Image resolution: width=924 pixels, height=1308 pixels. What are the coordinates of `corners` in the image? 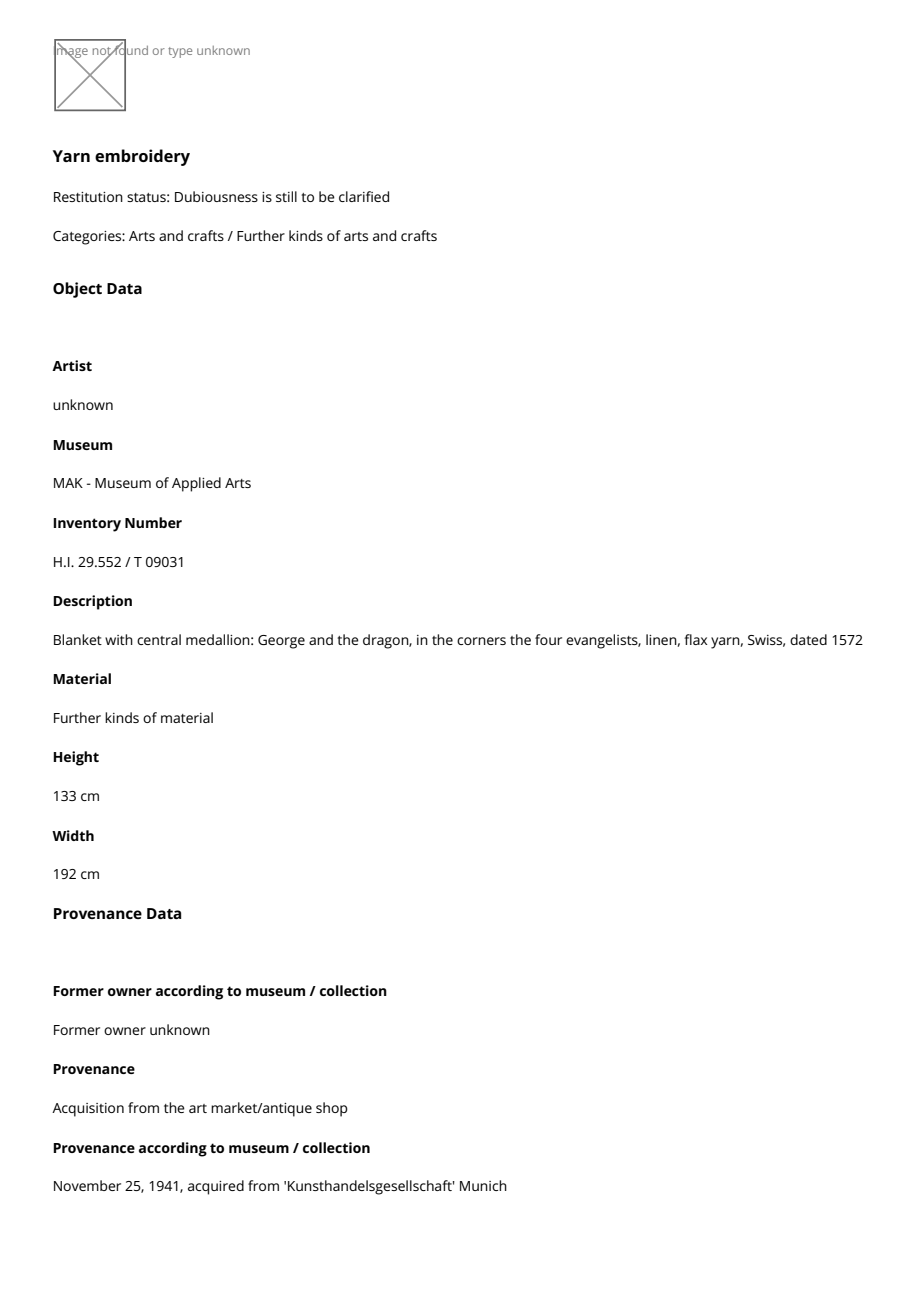 It's located at (481, 641).
